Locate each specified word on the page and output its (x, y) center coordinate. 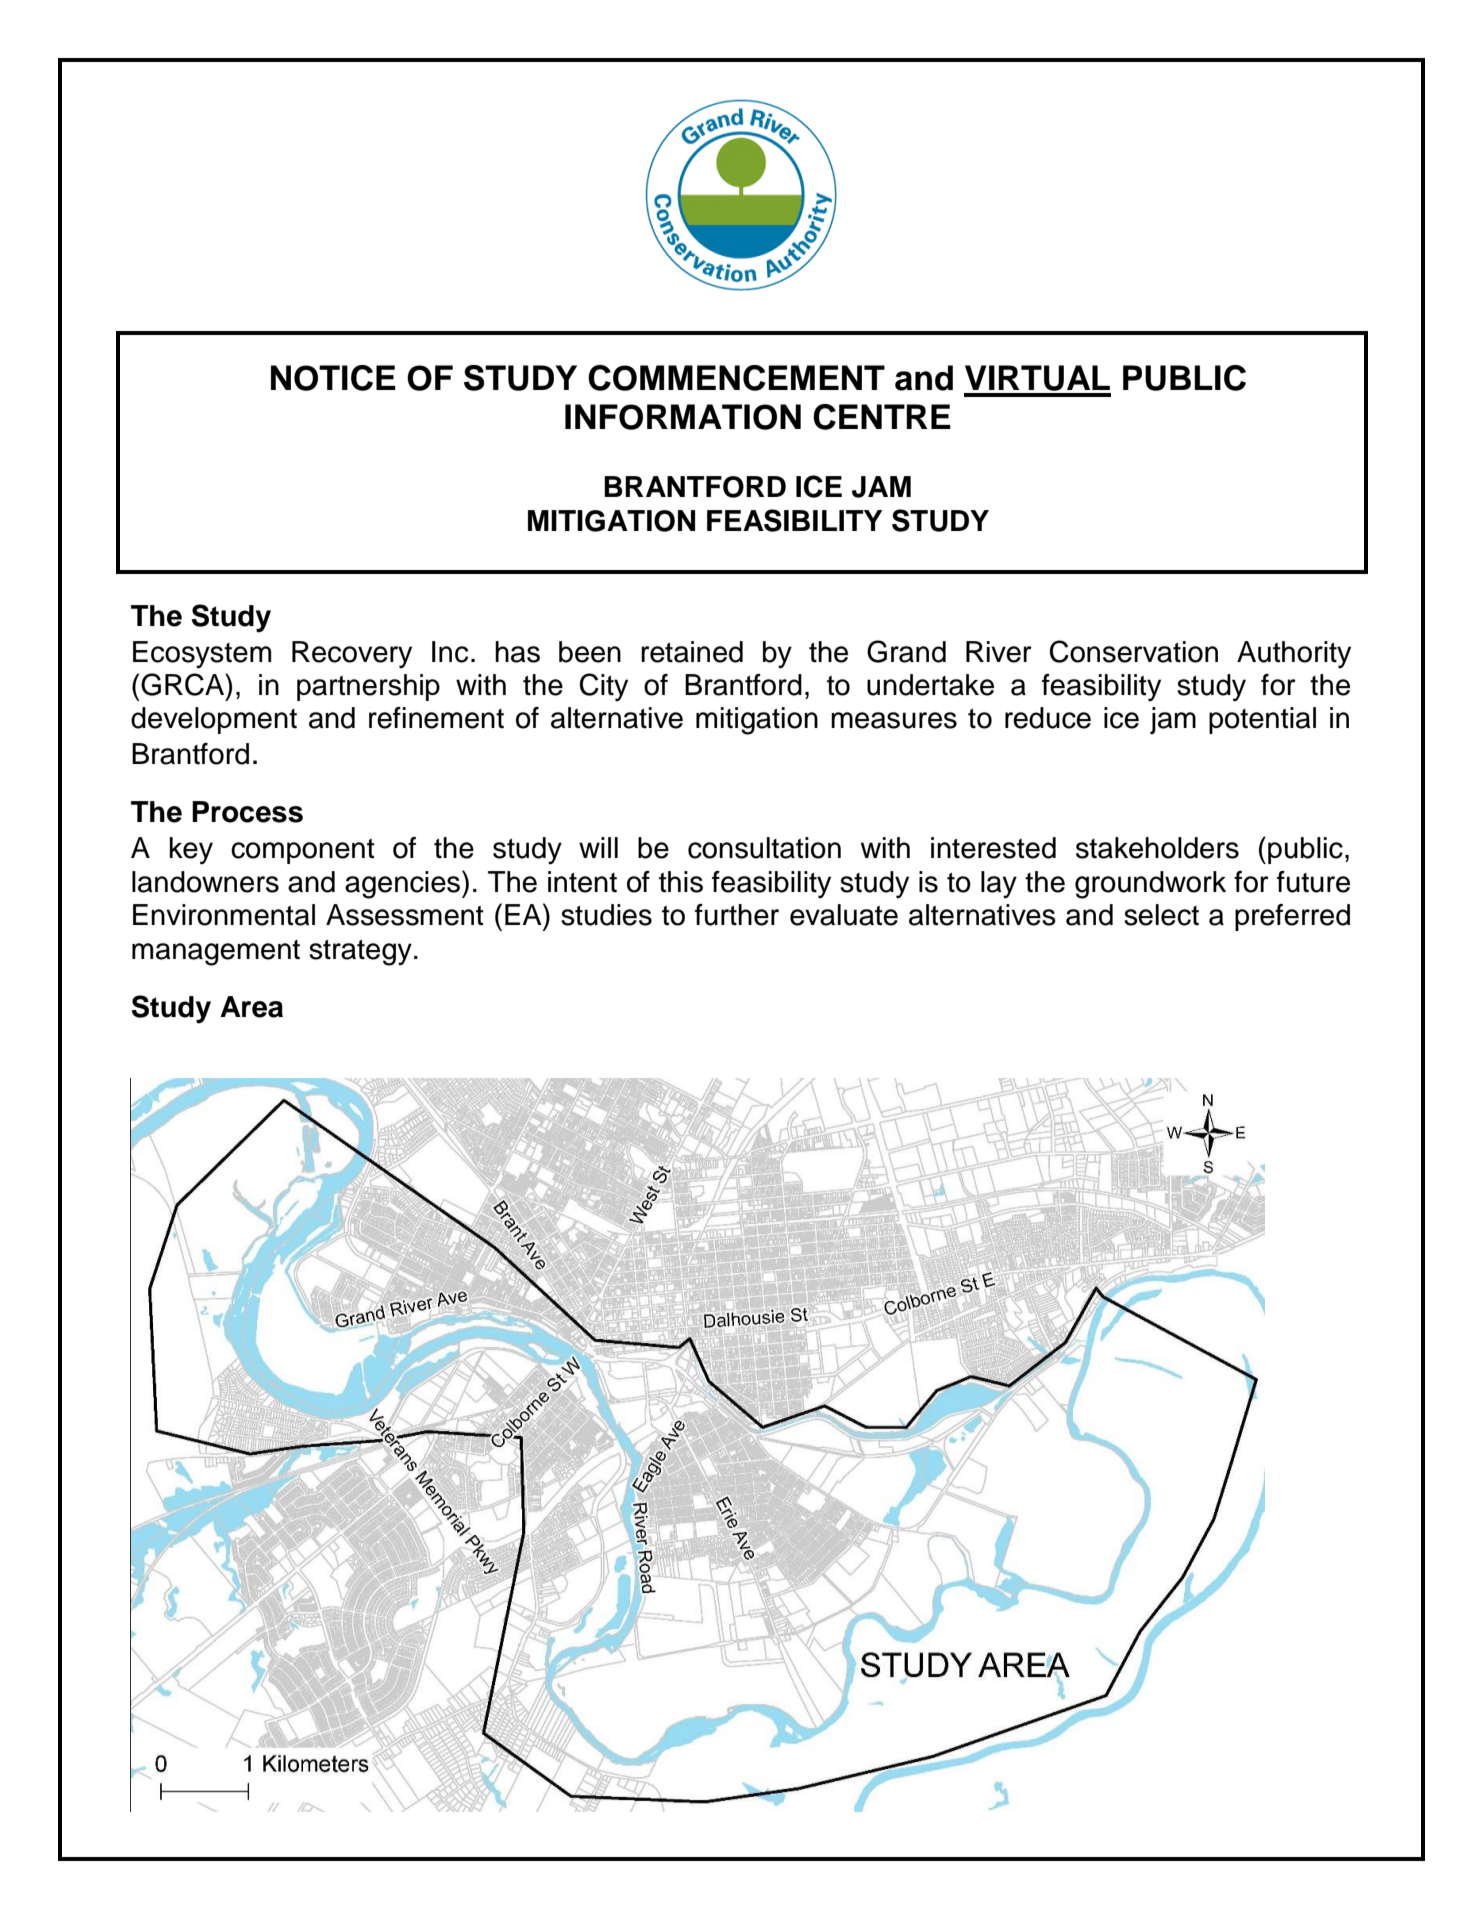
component (303, 851)
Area (251, 1007)
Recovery (352, 654)
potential (1262, 720)
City (604, 687)
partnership (368, 687)
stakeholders (1157, 848)
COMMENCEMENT (736, 378)
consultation (764, 848)
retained (692, 652)
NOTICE (333, 378)
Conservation (1134, 651)
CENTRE (882, 417)
